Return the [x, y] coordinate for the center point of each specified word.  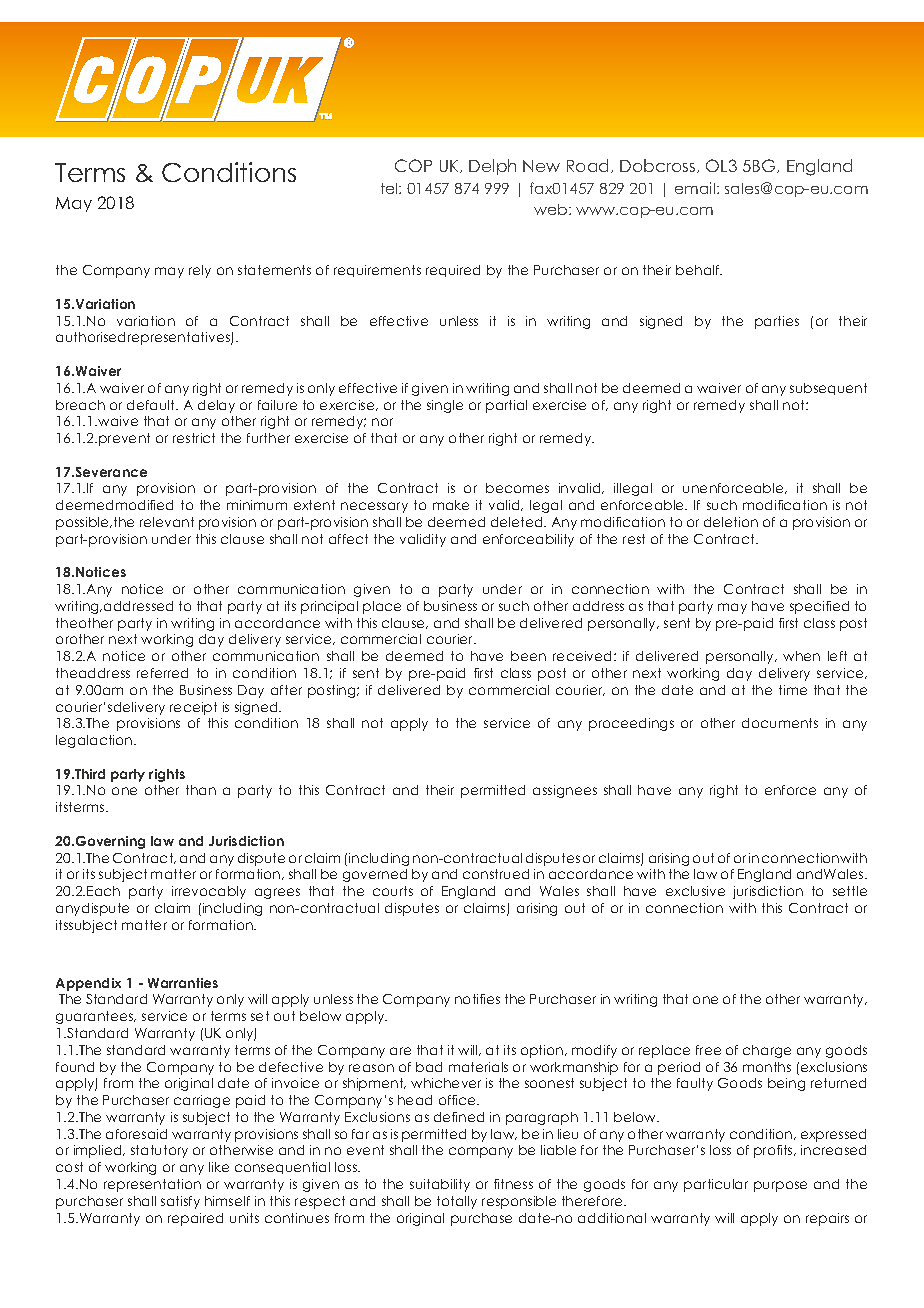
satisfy [180, 1202]
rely [200, 271]
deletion [731, 522]
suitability [440, 1185]
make [451, 505]
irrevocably [209, 892]
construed [496, 874]
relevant [167, 522]
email [696, 188]
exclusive [695, 891]
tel [390, 188]
